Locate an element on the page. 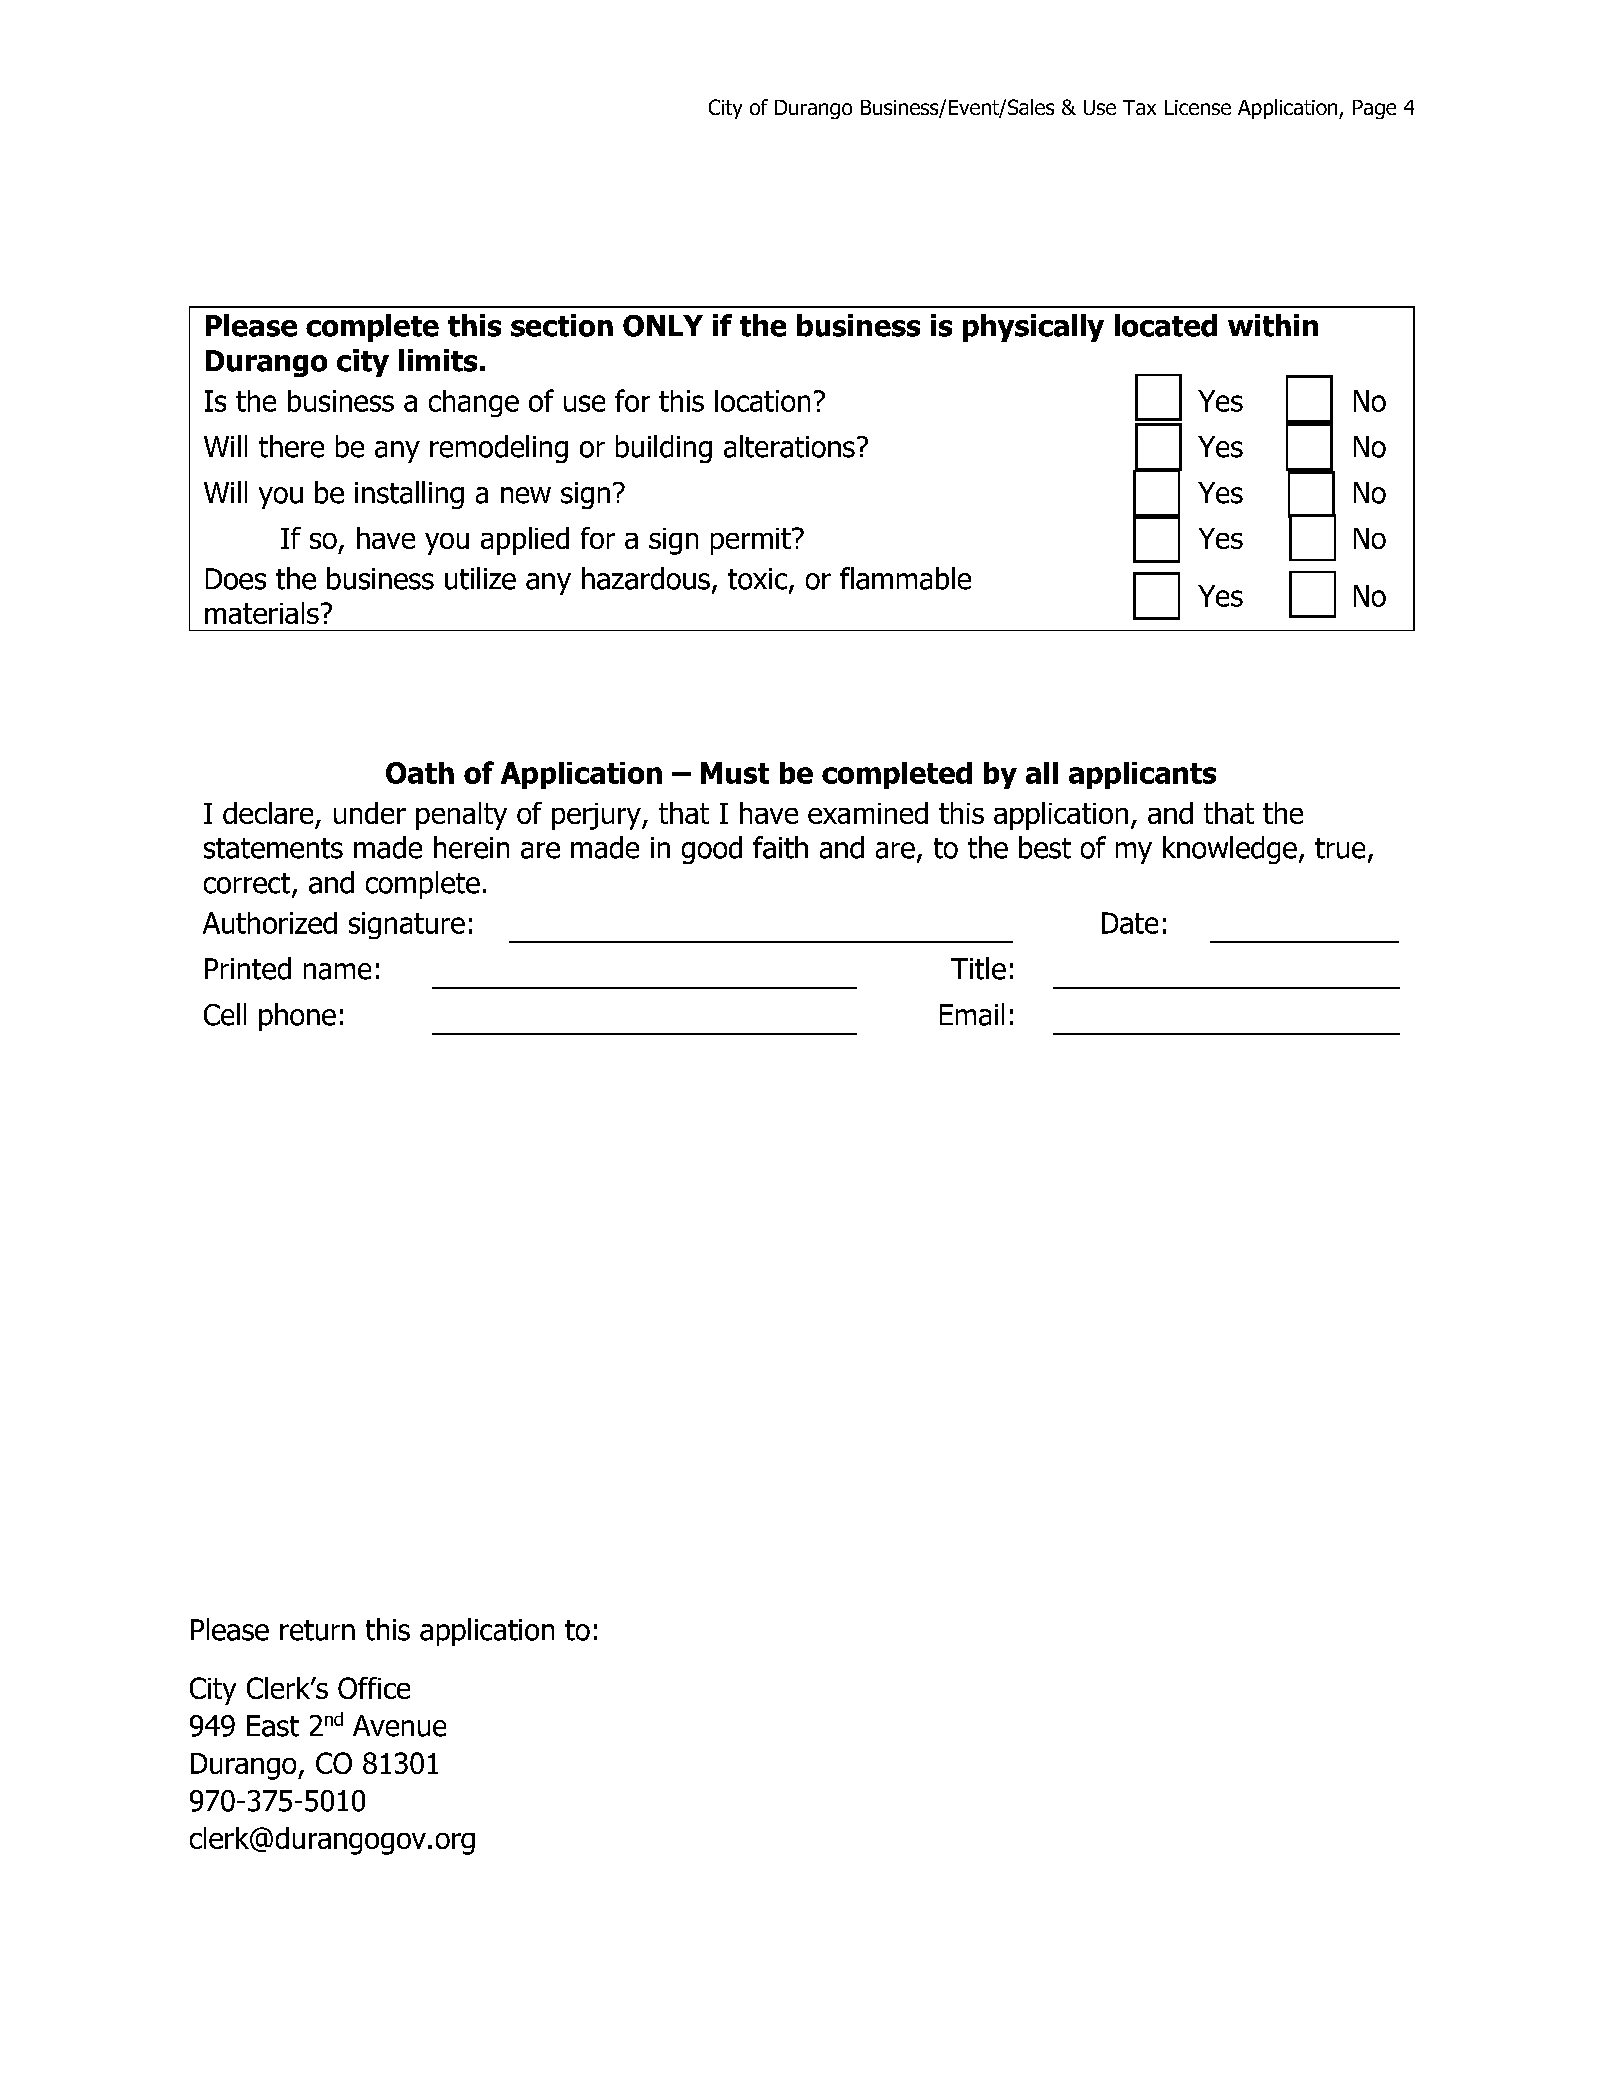 Image resolution: width=1603 pixels, height=2074 pixels. name is located at coordinates (337, 971).
